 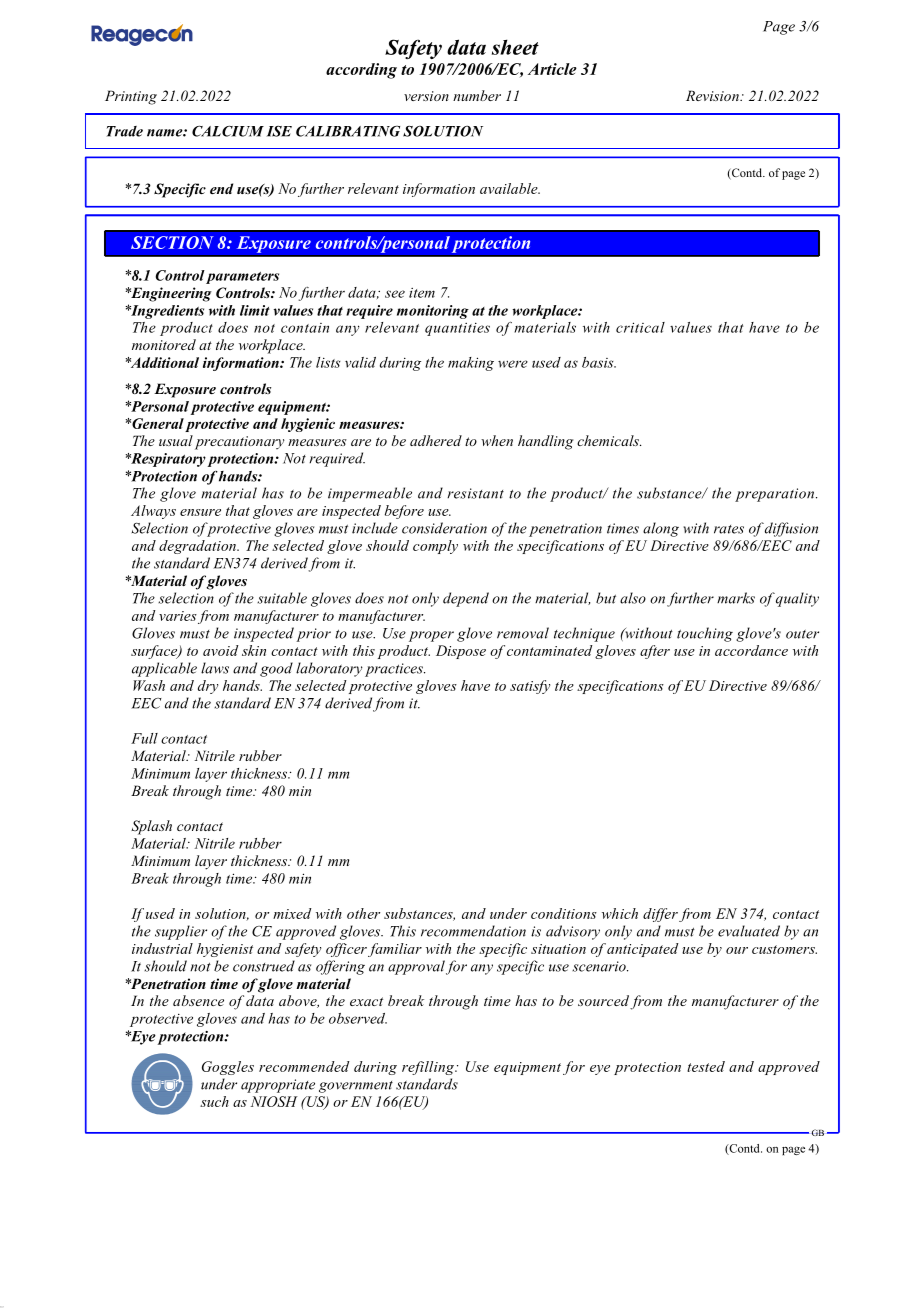 I want to click on such, so click(x=214, y=1101).
